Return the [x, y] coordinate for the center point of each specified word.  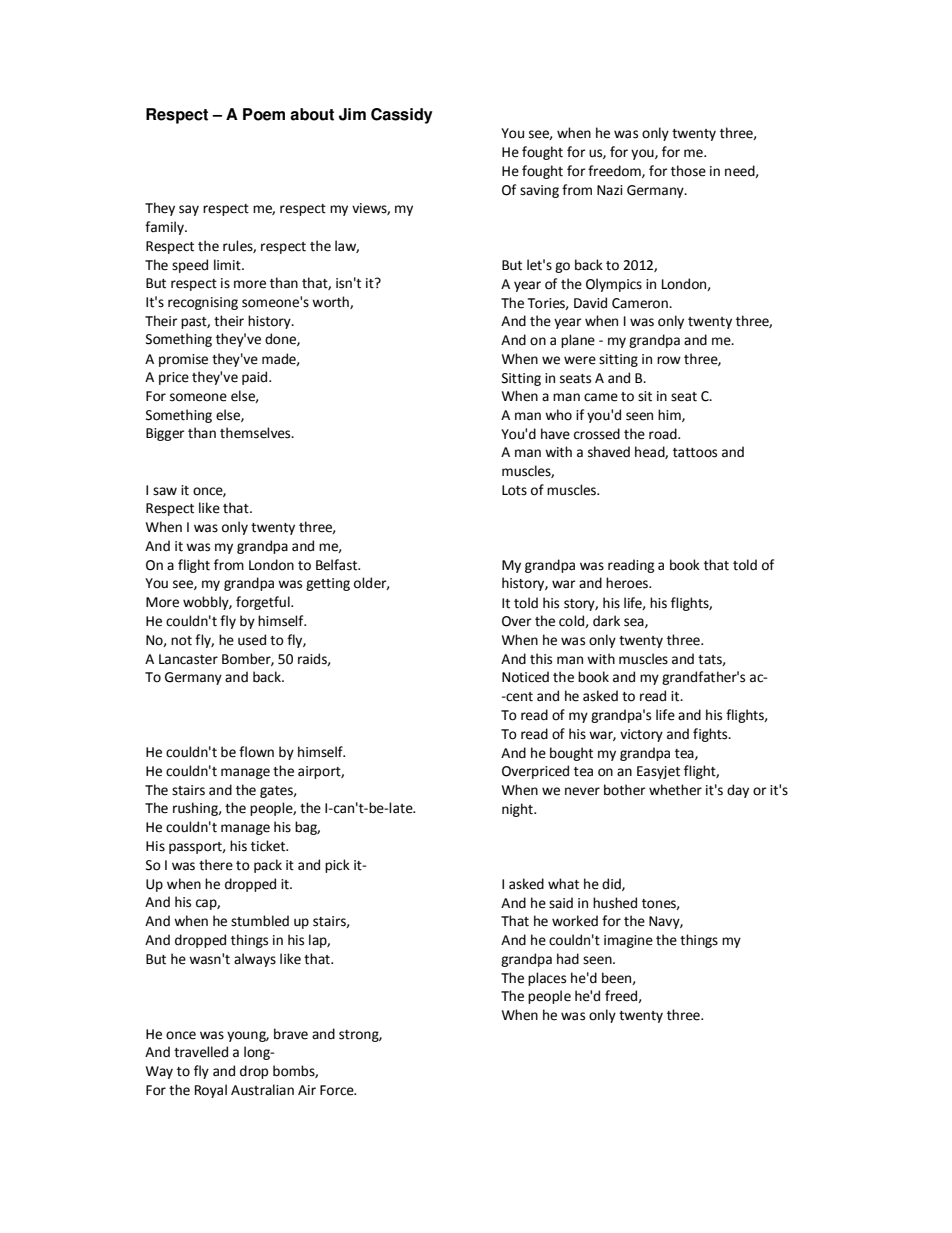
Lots [514, 490]
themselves [256, 433]
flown [256, 752]
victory [641, 735]
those [688, 171]
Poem [264, 114]
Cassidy [402, 116]
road [664, 434]
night [518, 810]
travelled [201, 1052]
